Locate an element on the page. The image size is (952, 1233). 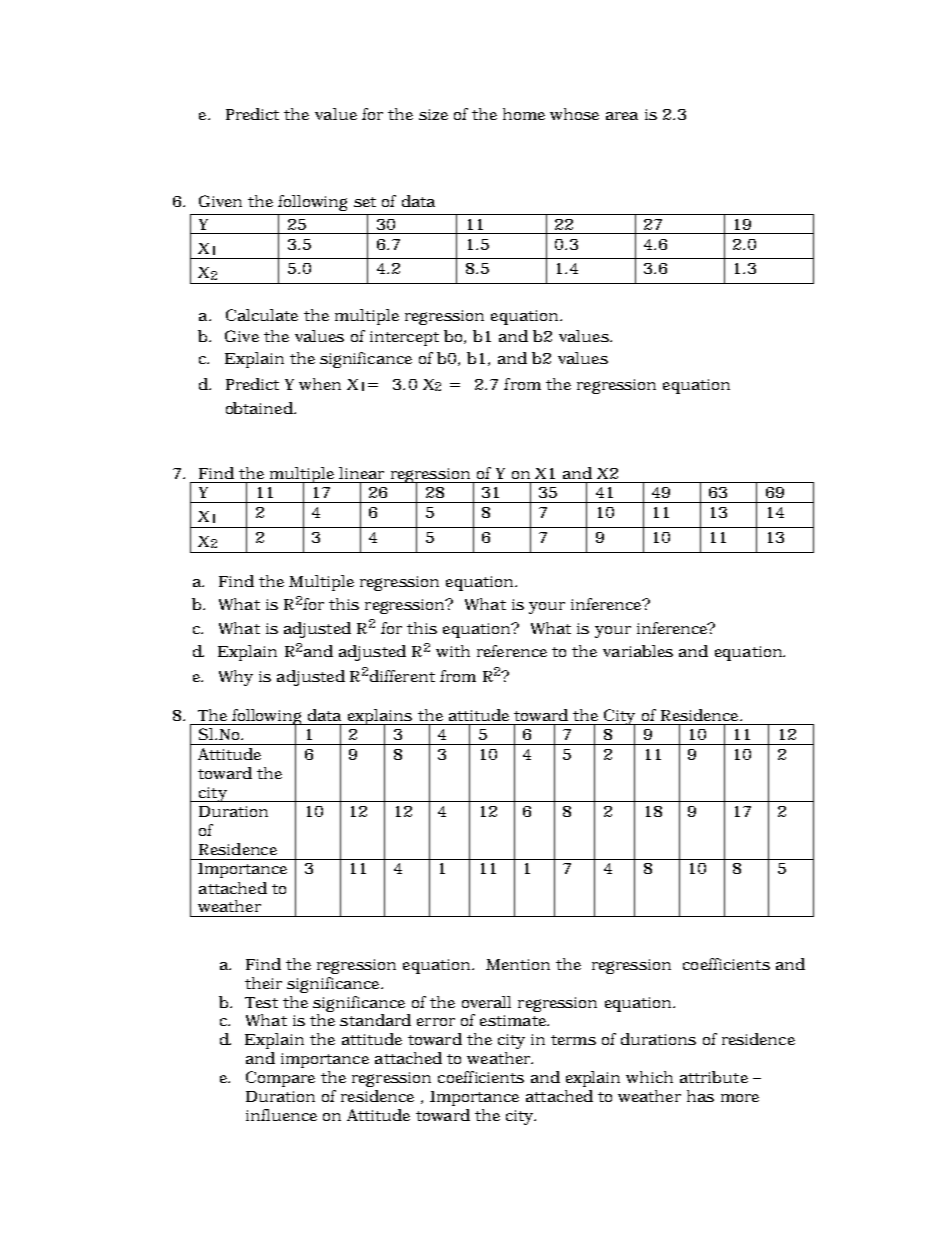
linear is located at coordinates (361, 473).
